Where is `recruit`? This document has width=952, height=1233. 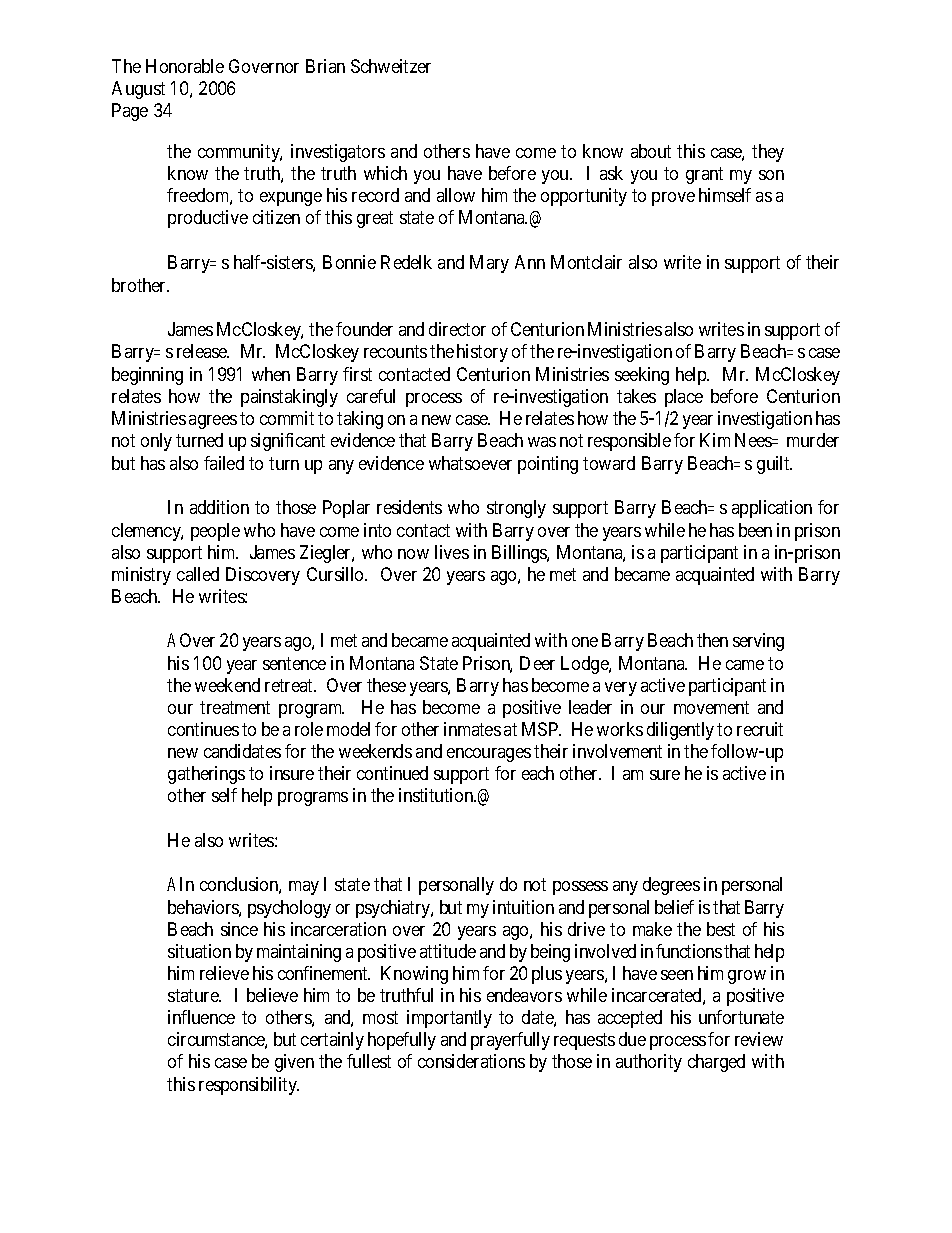
recruit is located at coordinates (760, 729).
